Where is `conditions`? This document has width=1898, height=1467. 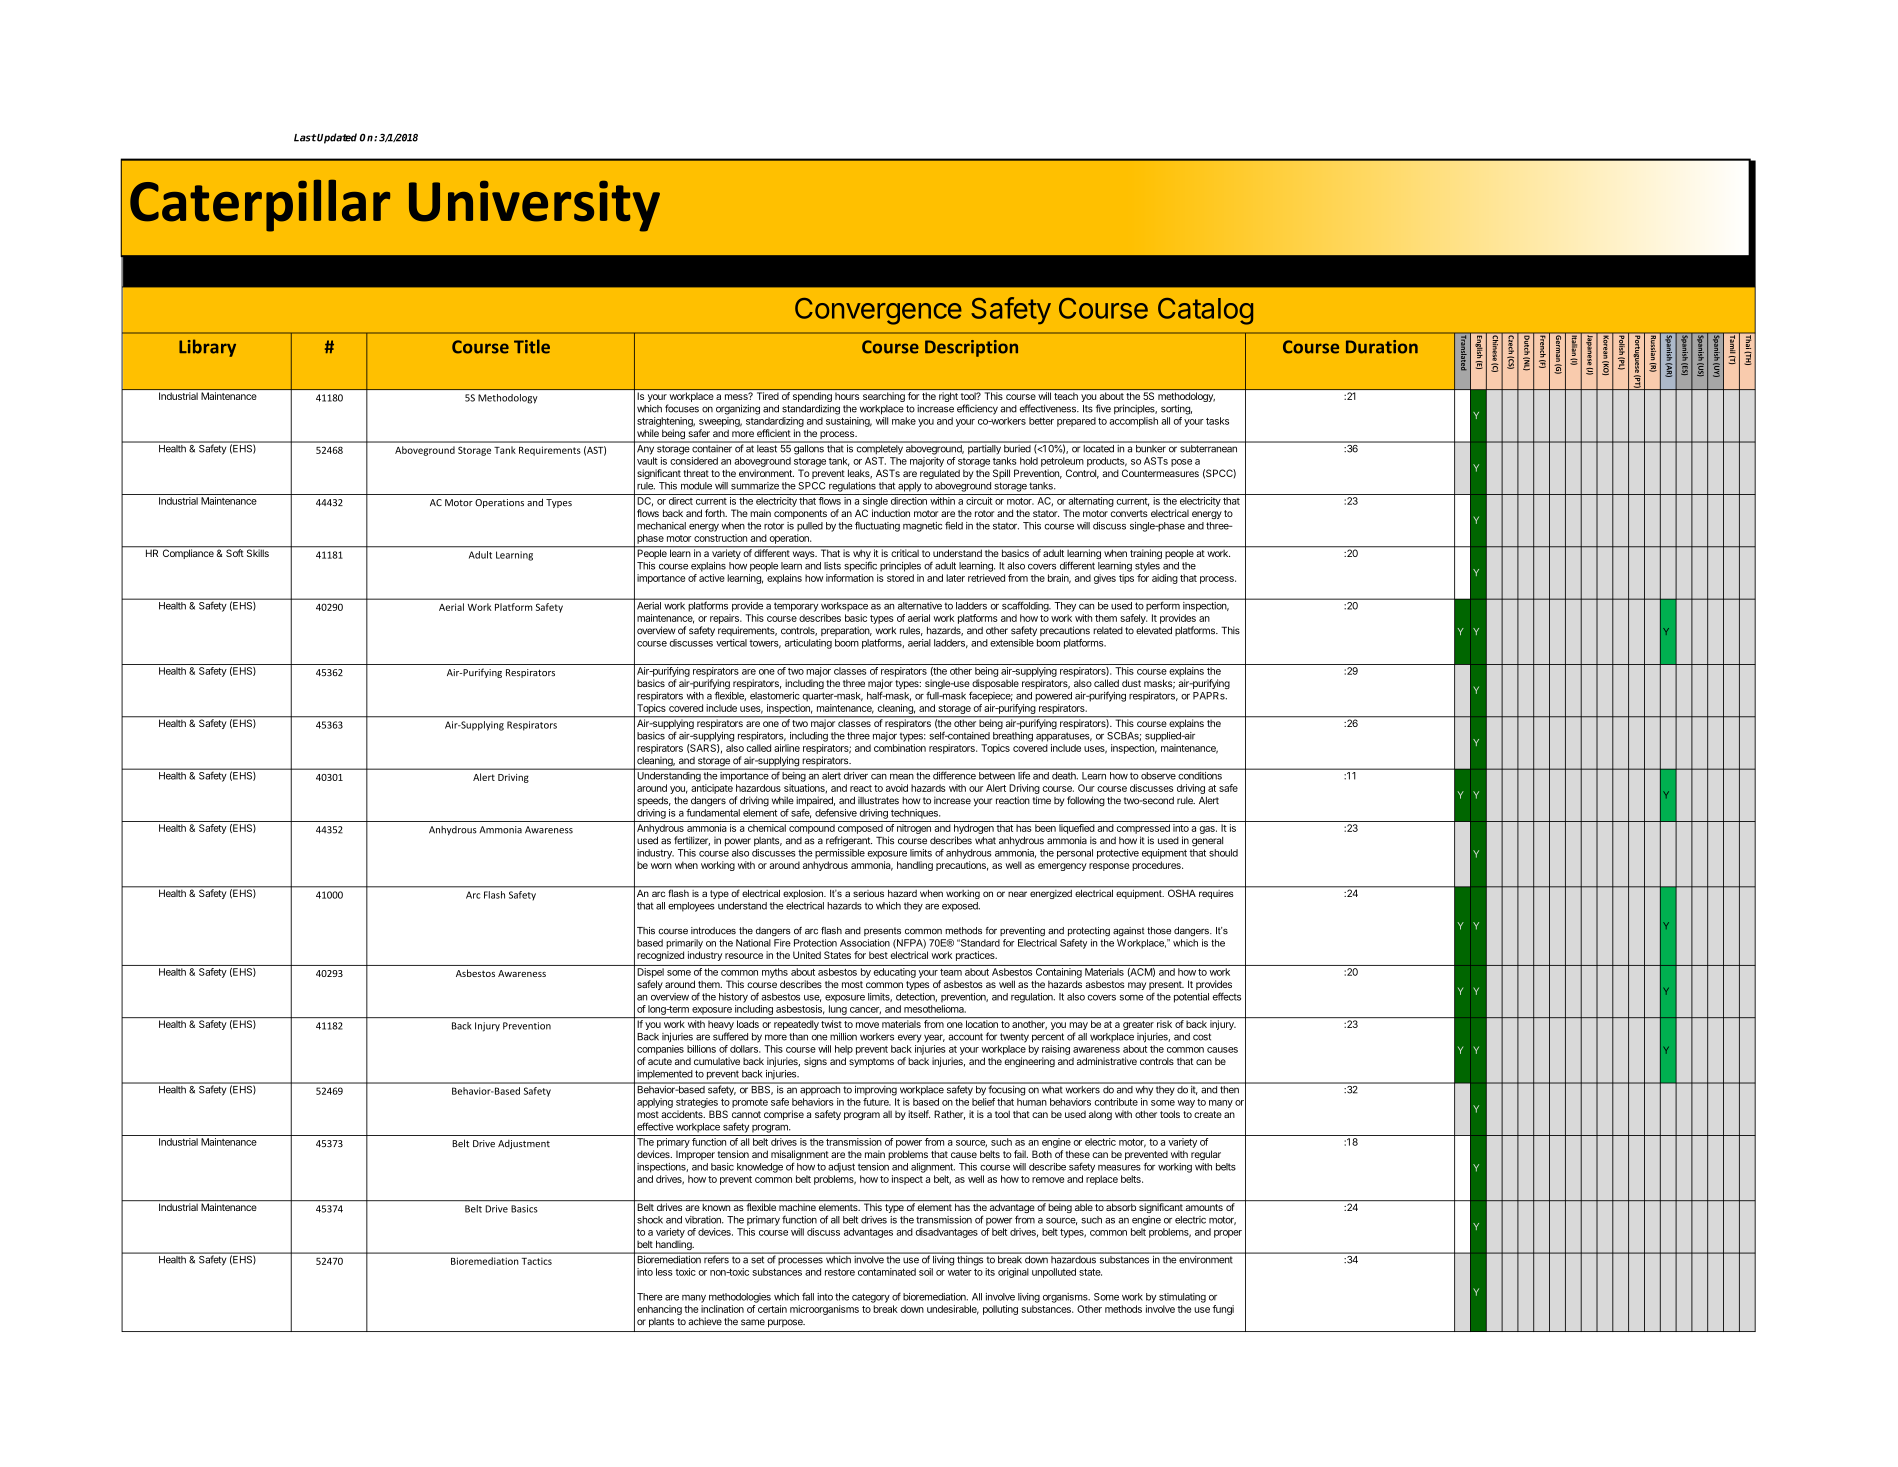 conditions is located at coordinates (1200, 776).
